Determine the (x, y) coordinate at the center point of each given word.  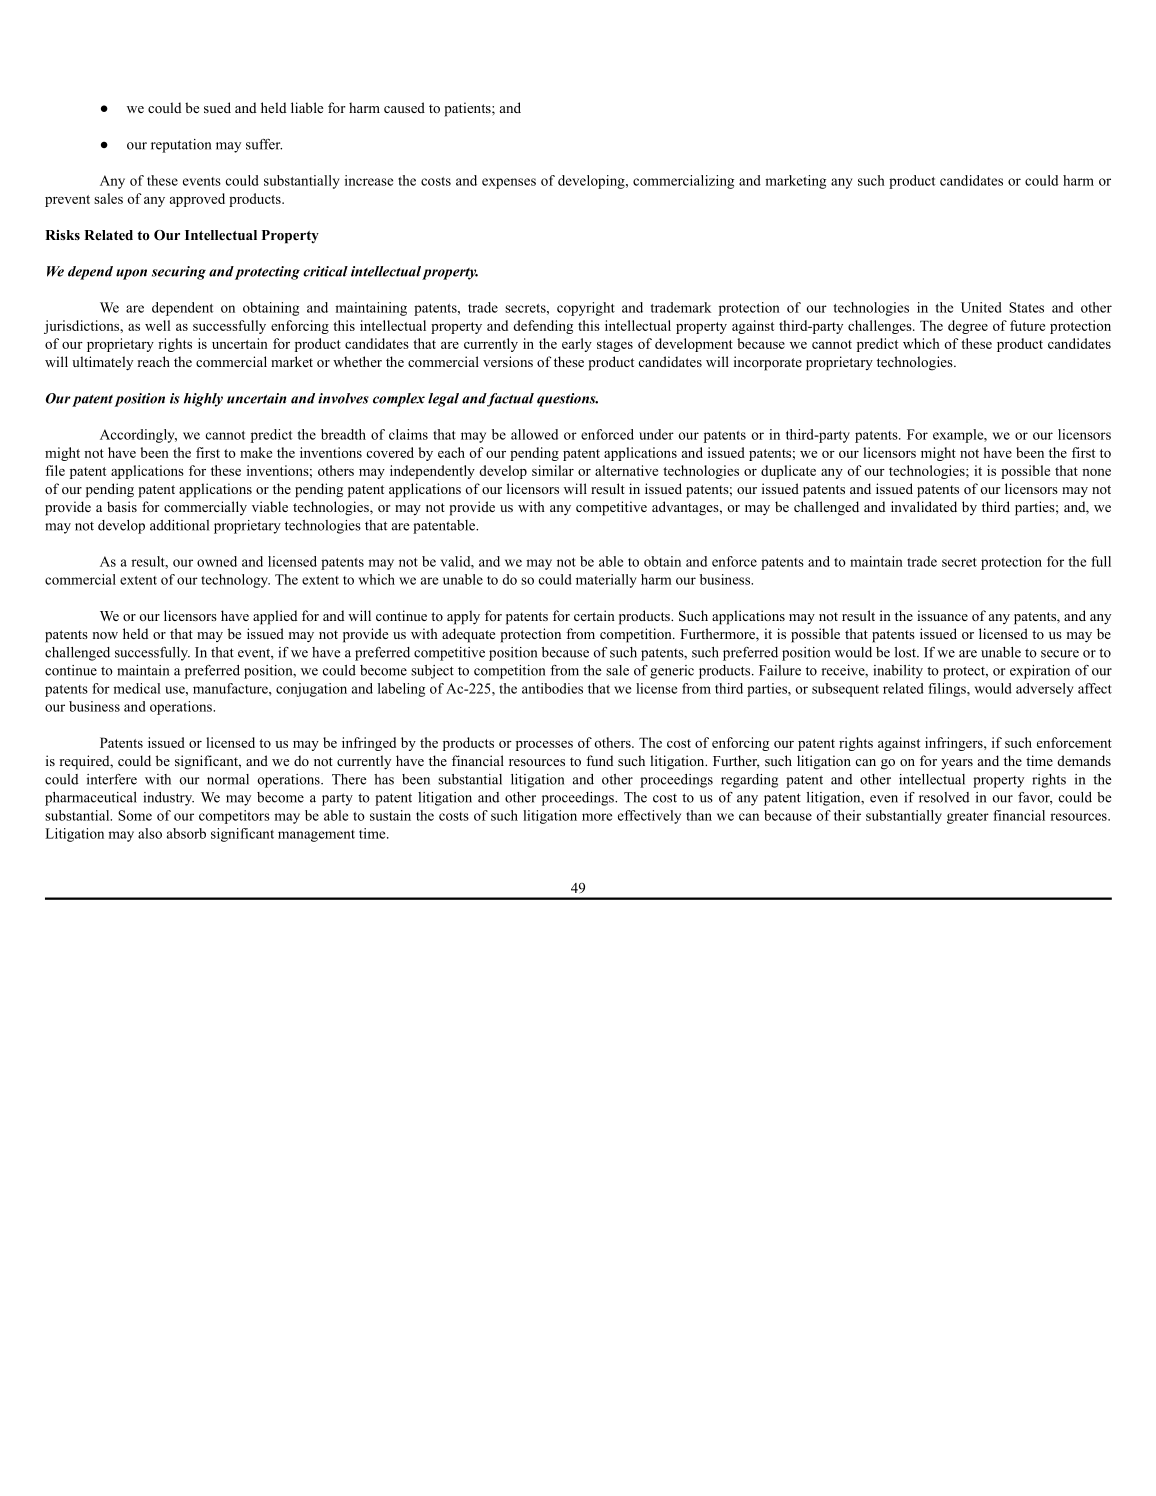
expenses (509, 183)
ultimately (102, 363)
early (577, 345)
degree (968, 327)
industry (168, 799)
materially (606, 581)
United (981, 307)
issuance (942, 615)
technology (235, 581)
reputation (181, 146)
